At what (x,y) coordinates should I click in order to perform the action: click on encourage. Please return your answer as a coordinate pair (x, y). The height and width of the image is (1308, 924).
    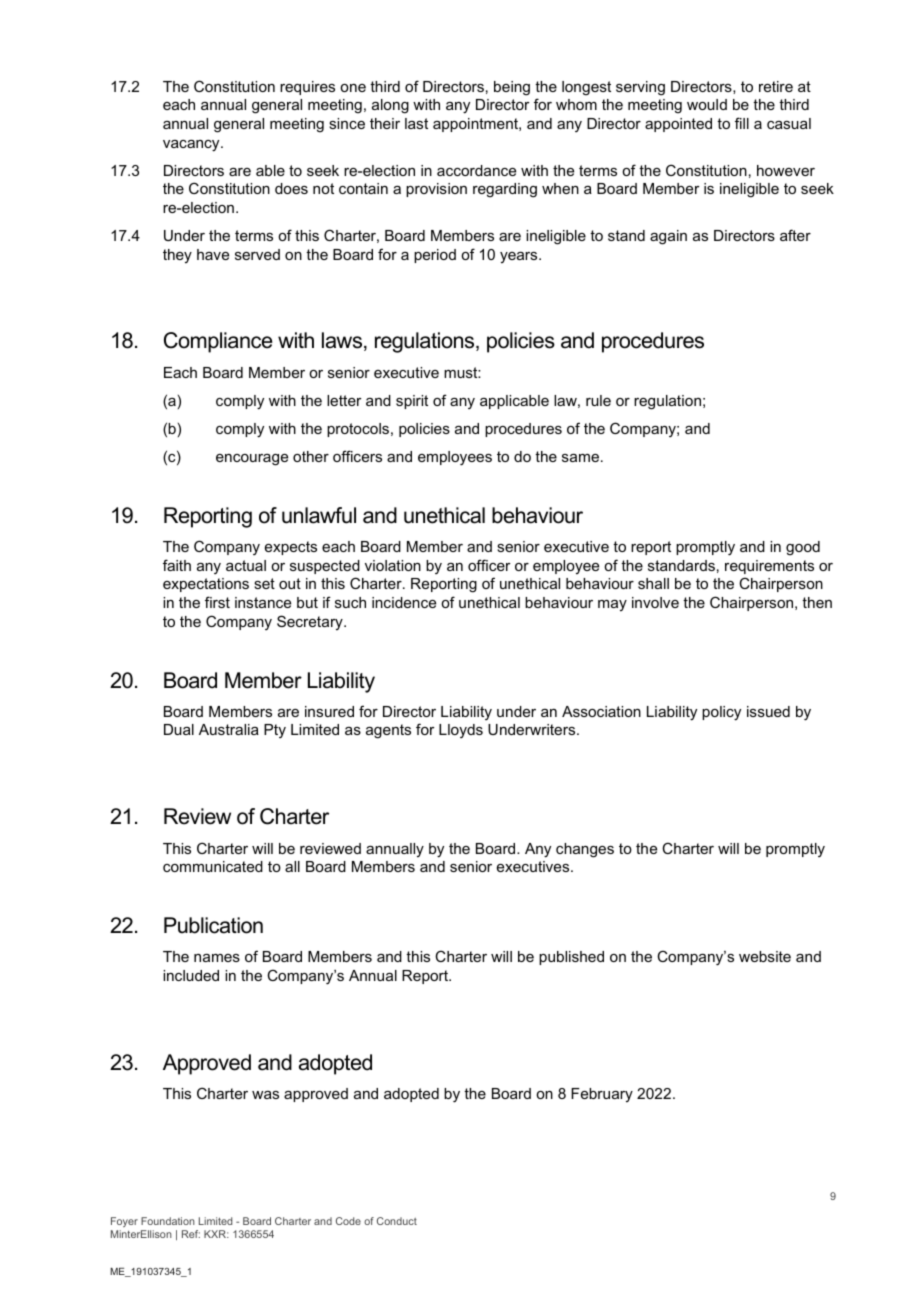
    Looking at the image, I should click on (252, 460).
